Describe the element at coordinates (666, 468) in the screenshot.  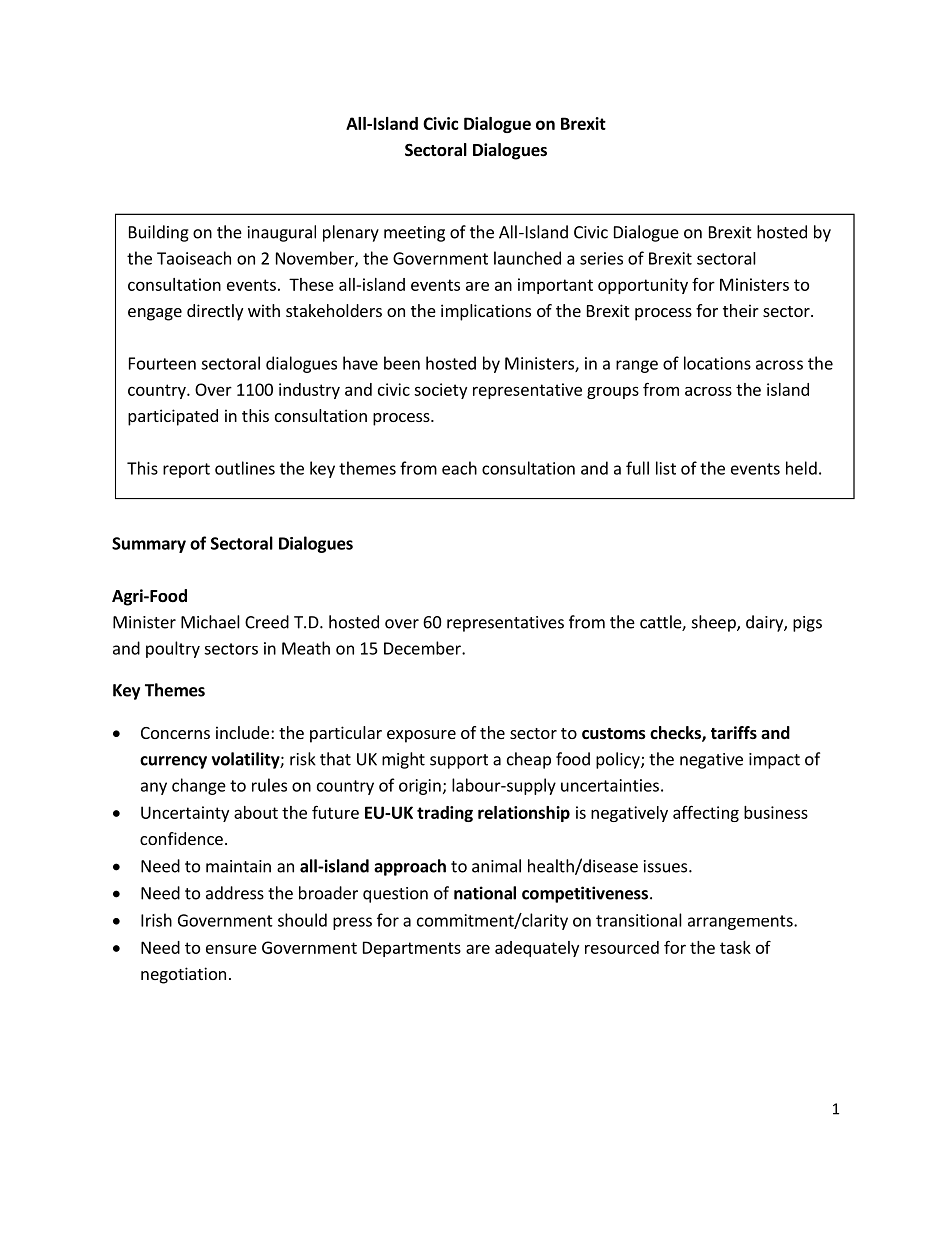
I see `list` at that location.
